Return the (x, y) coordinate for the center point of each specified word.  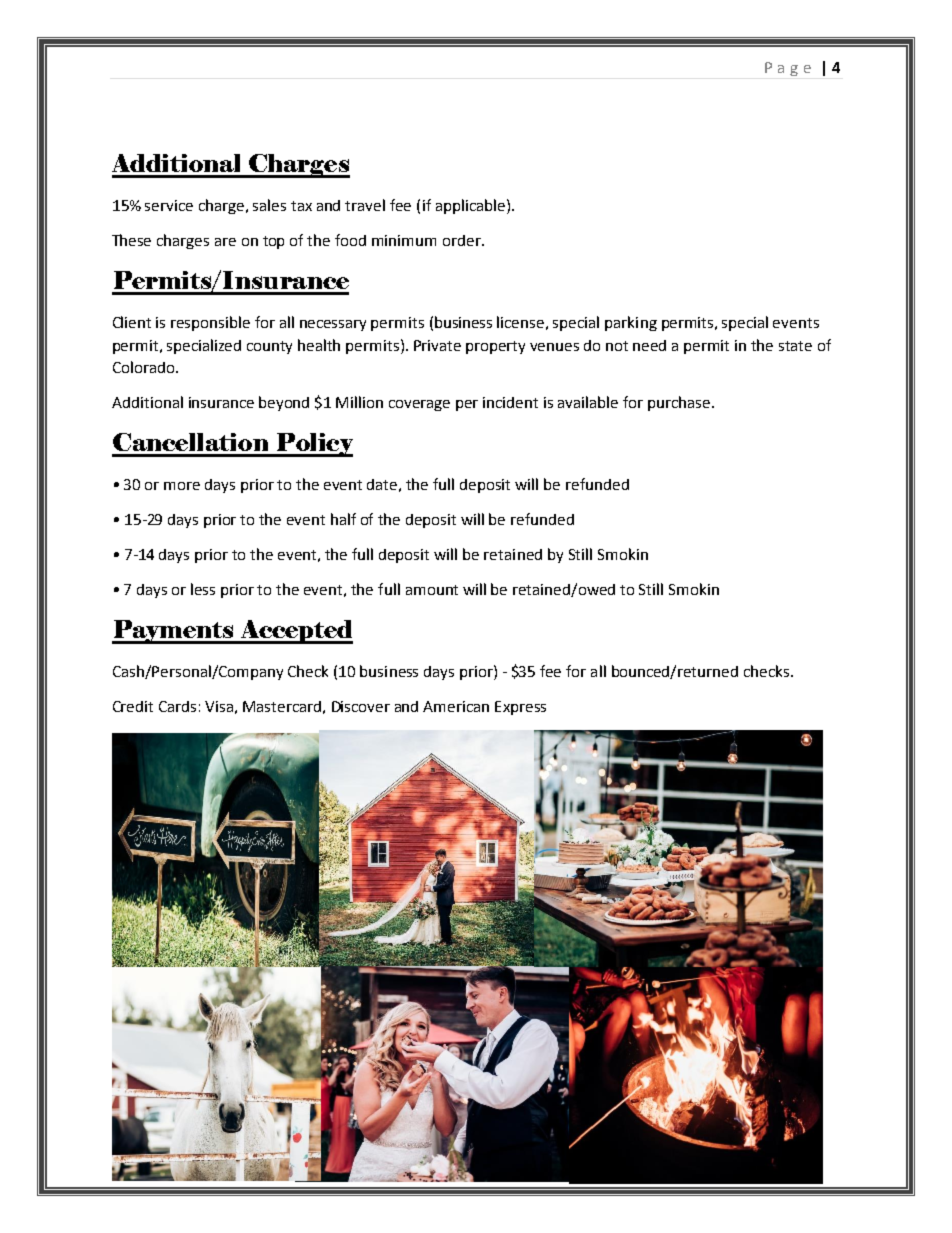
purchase (679, 403)
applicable (470, 206)
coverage (419, 405)
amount (432, 590)
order (463, 240)
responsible (210, 323)
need (649, 345)
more (182, 486)
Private (437, 345)
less (203, 589)
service (169, 205)
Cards (177, 706)
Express (520, 708)
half (343, 519)
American (456, 706)
